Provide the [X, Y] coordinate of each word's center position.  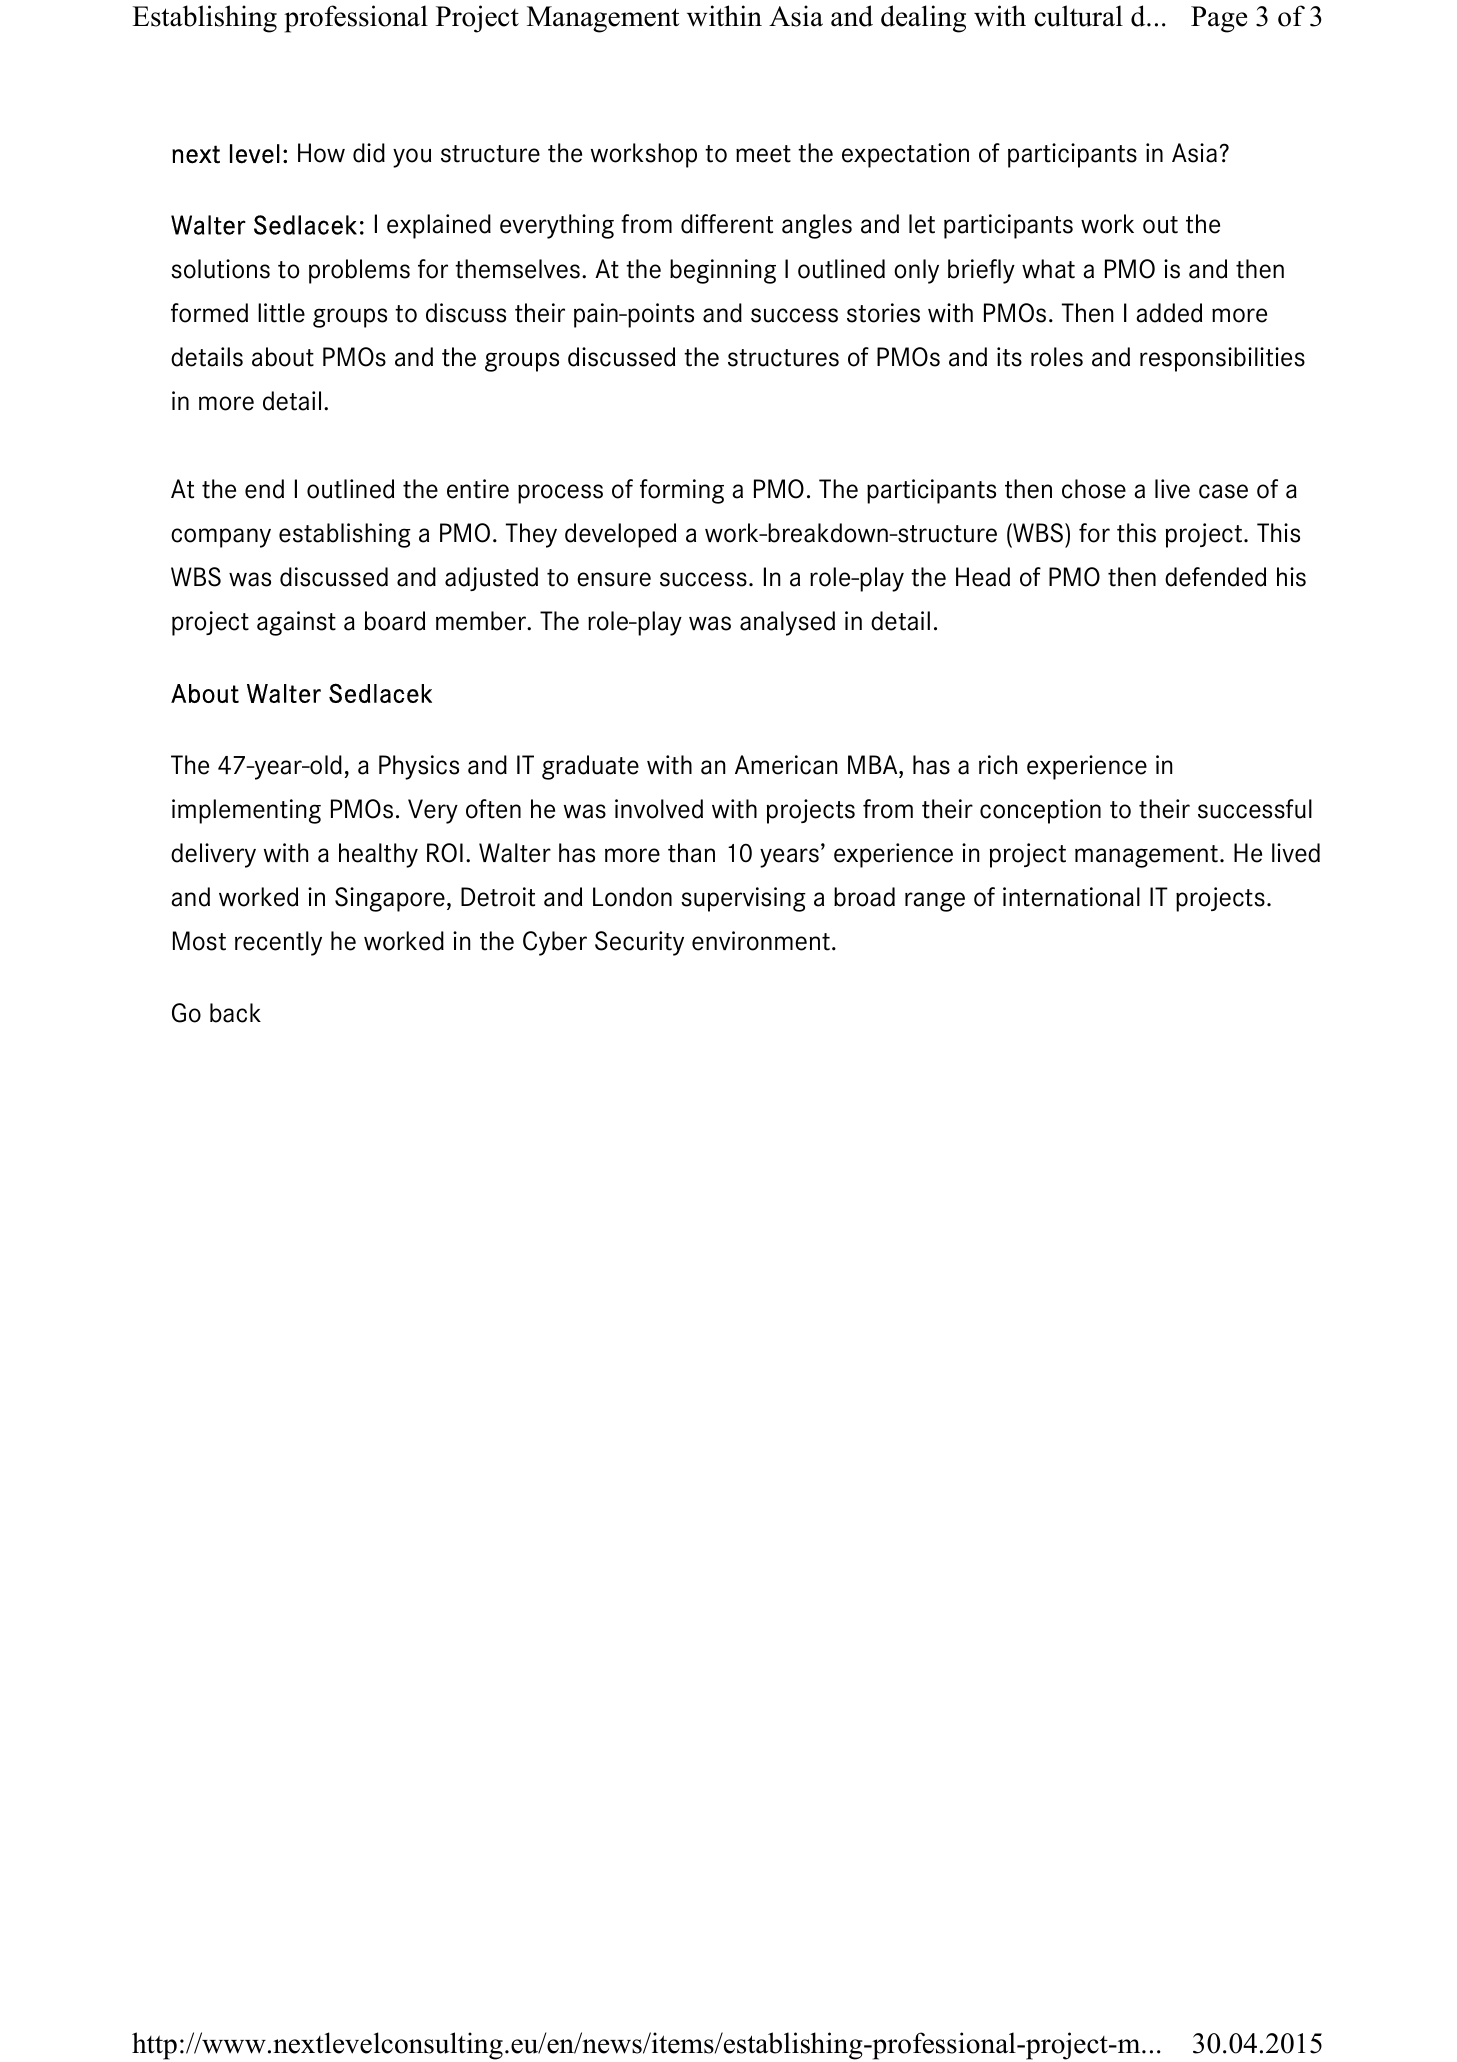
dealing [923, 19]
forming [682, 491]
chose [1094, 489]
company [221, 538]
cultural [1078, 16]
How [321, 153]
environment [761, 941]
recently [278, 943]
